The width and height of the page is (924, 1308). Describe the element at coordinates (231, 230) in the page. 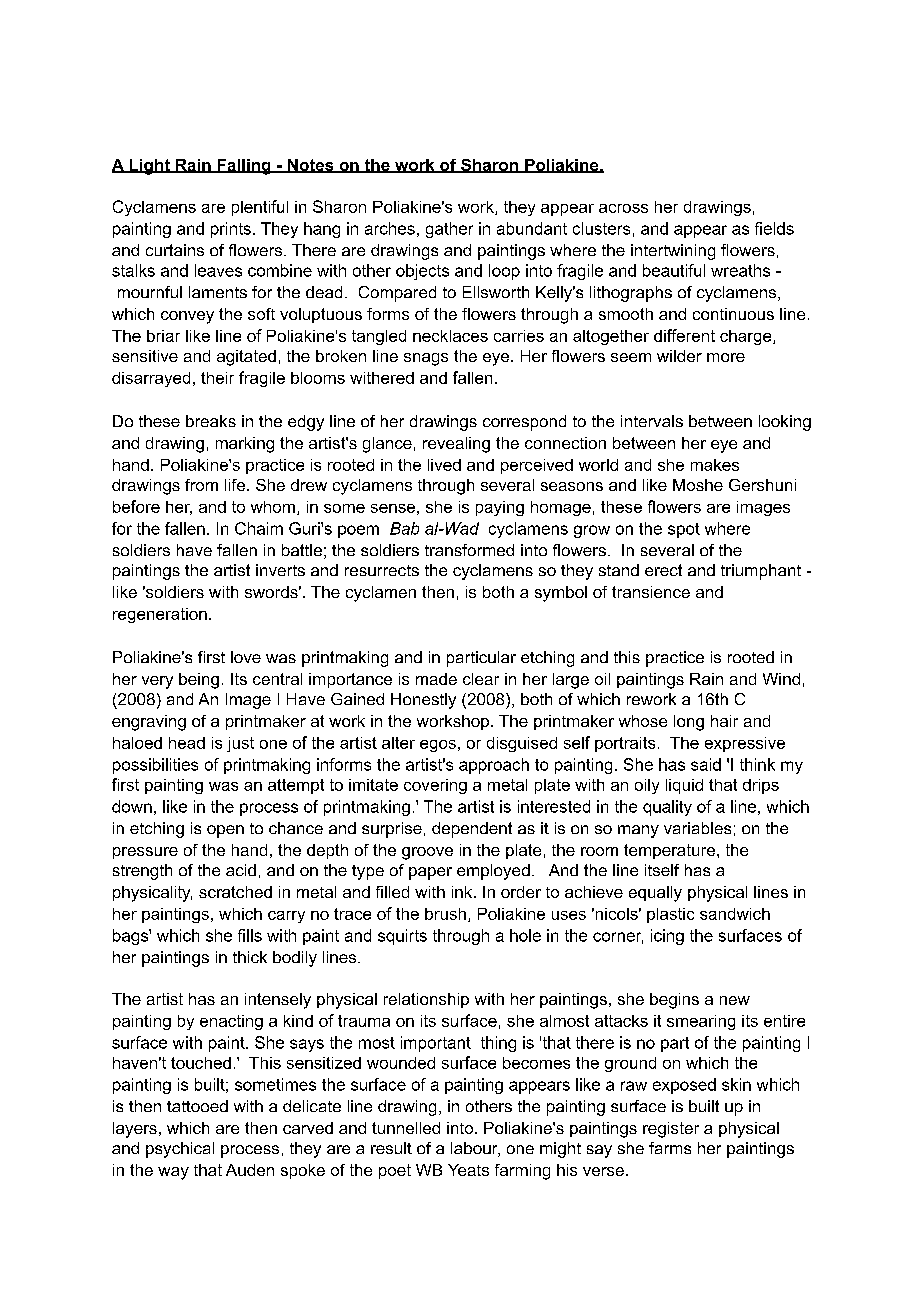

I see `prints` at that location.
